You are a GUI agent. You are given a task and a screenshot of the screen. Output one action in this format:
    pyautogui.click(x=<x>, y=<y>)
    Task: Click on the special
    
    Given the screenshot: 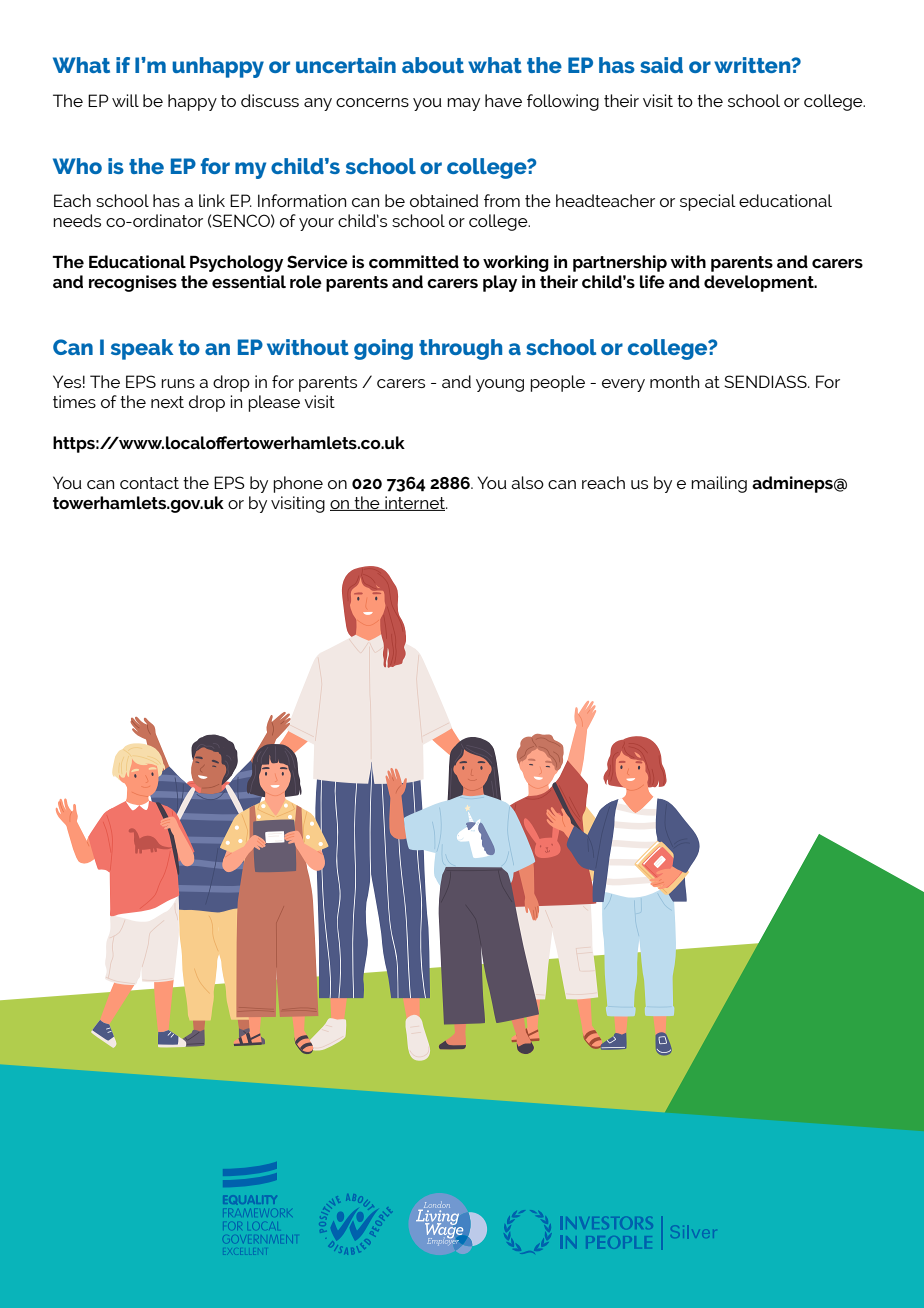 What is the action you would take?
    pyautogui.click(x=708, y=202)
